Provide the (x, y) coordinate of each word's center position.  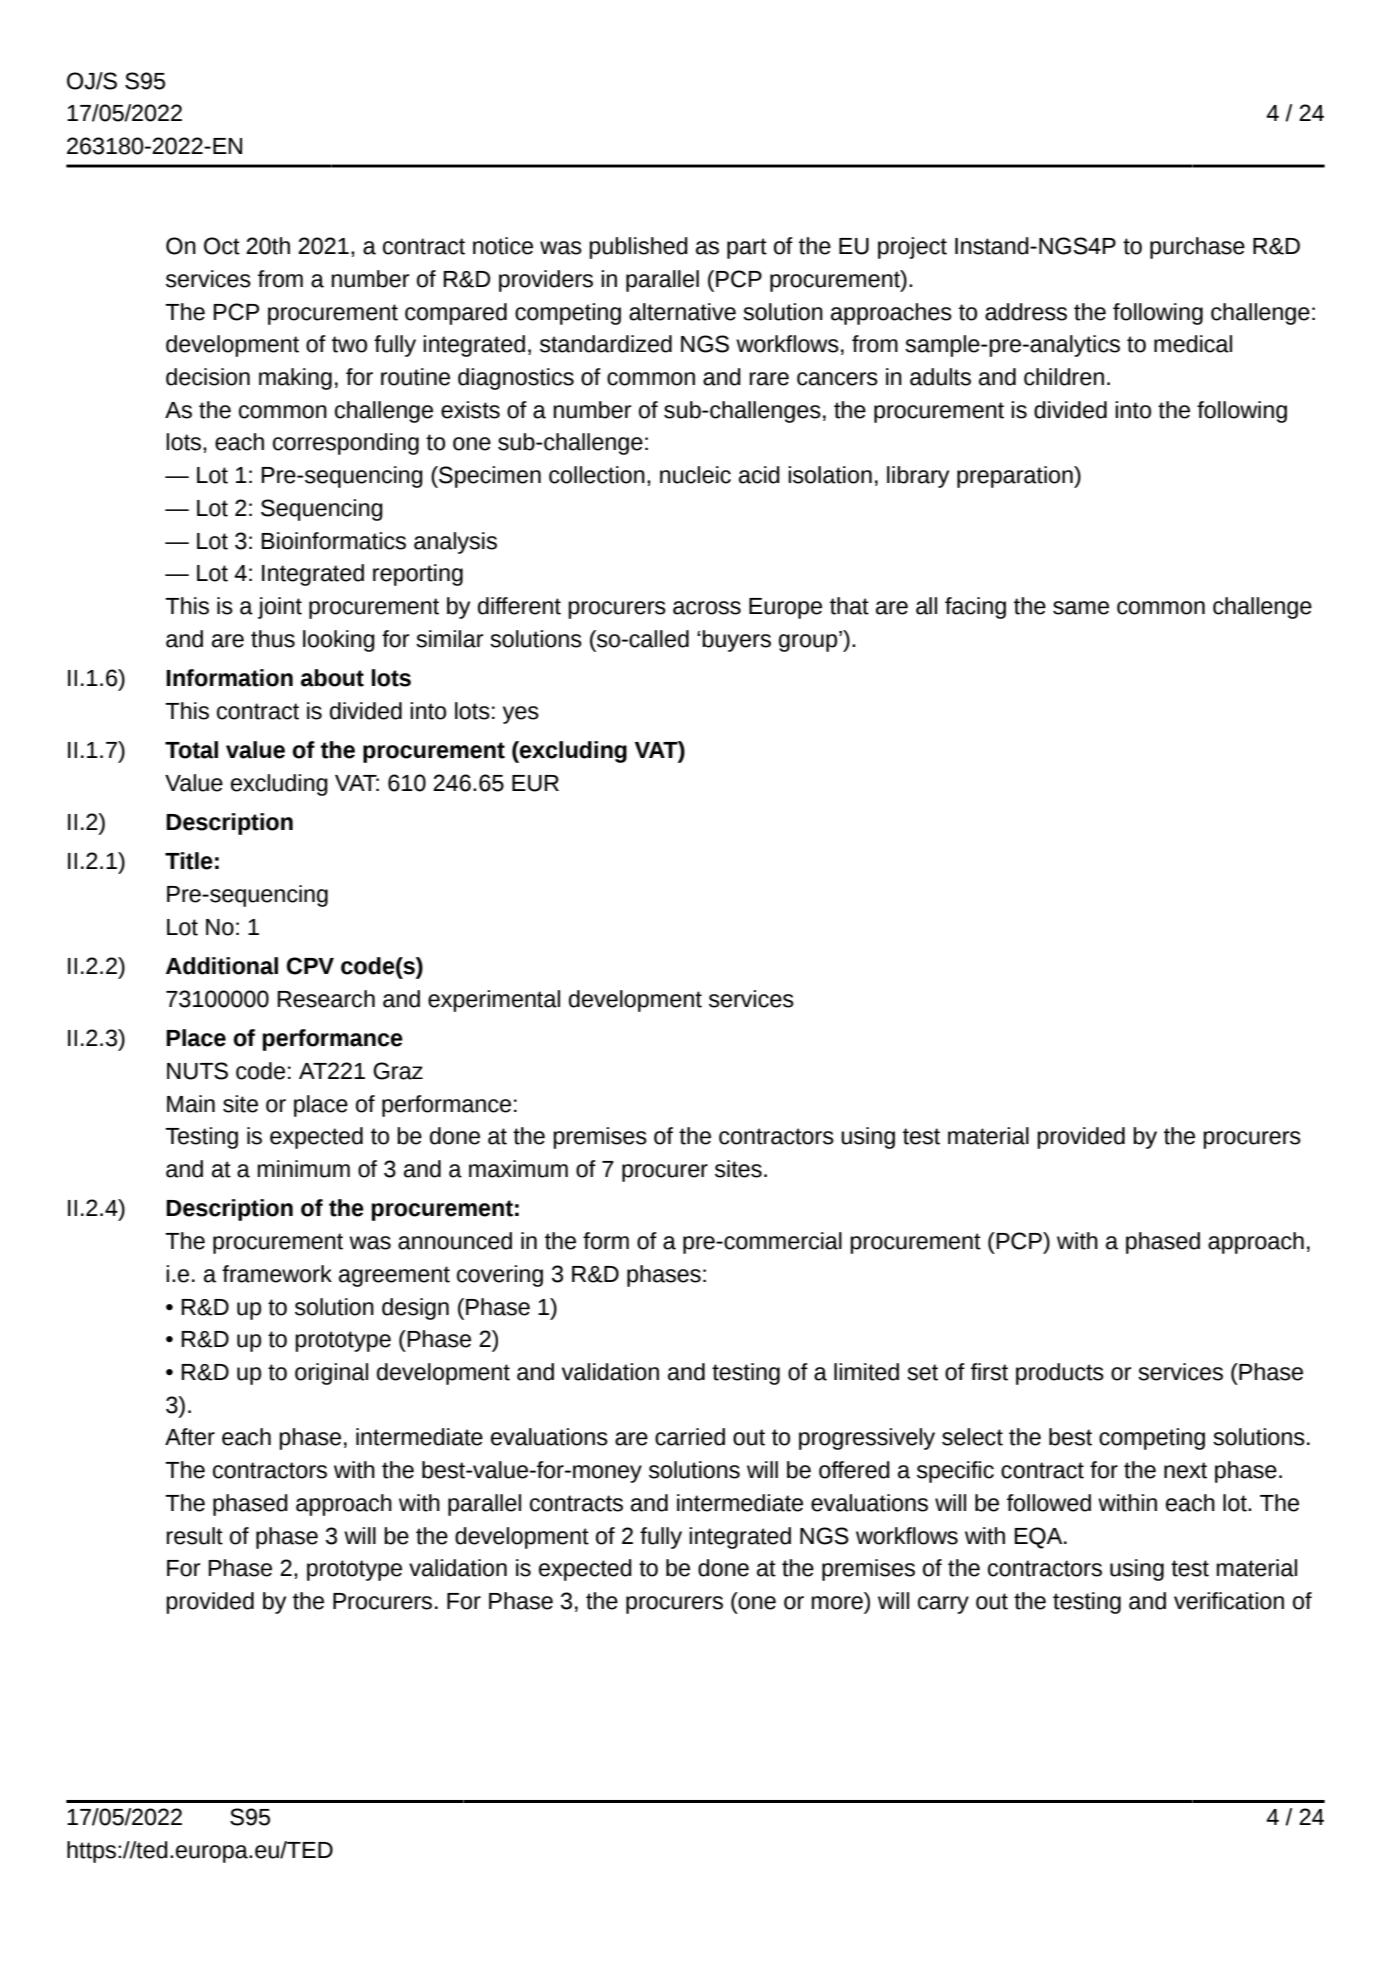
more (837, 1603)
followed (1049, 1503)
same (1081, 608)
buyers (736, 641)
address (1026, 312)
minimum (303, 1169)
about (332, 678)
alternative (682, 312)
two (349, 344)
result (194, 1536)
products (1060, 1374)
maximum (518, 1169)
